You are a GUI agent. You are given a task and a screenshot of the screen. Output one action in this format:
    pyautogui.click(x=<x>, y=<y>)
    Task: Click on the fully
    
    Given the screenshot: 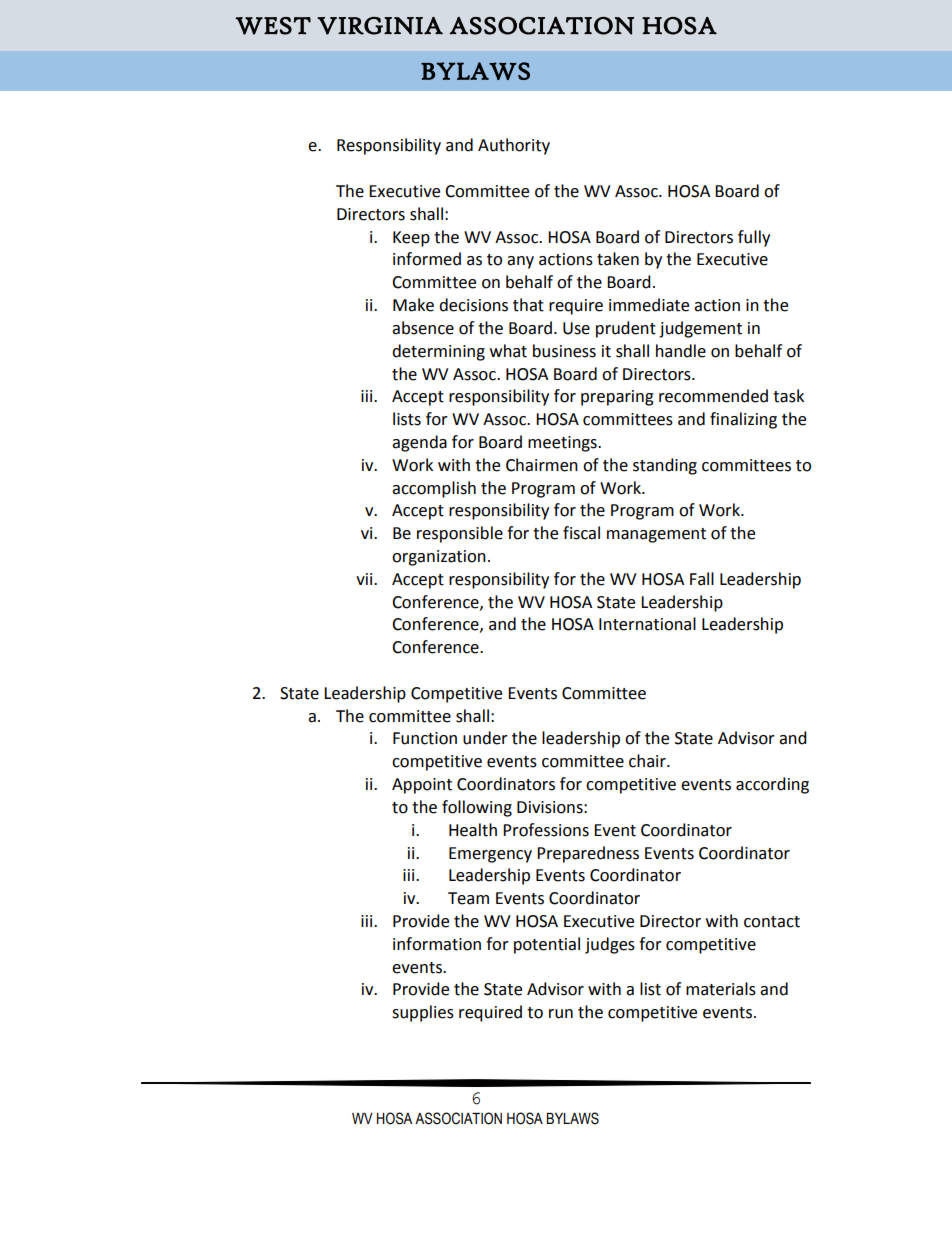 What is the action you would take?
    pyautogui.click(x=754, y=238)
